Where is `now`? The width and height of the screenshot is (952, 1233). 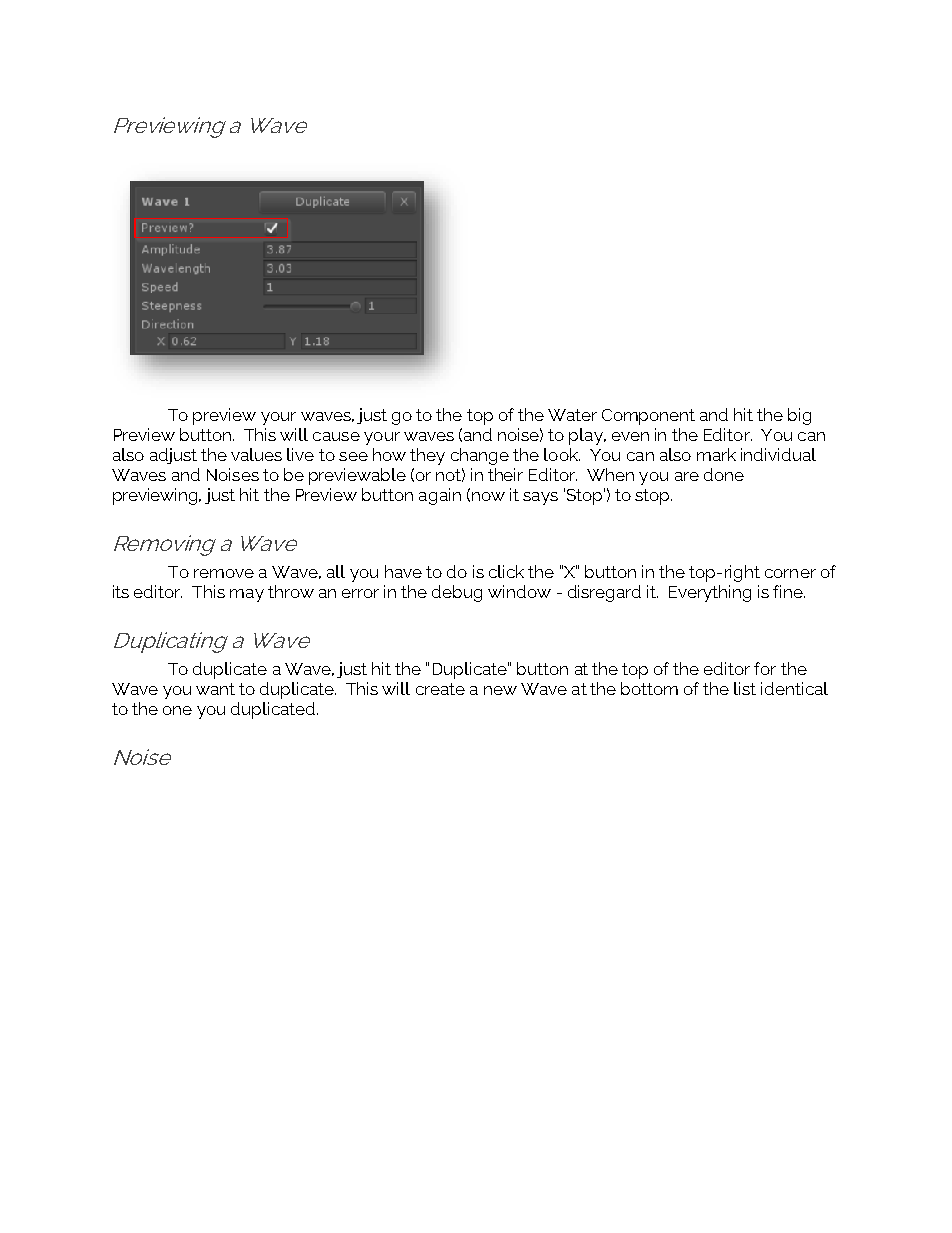 now is located at coordinates (487, 497).
